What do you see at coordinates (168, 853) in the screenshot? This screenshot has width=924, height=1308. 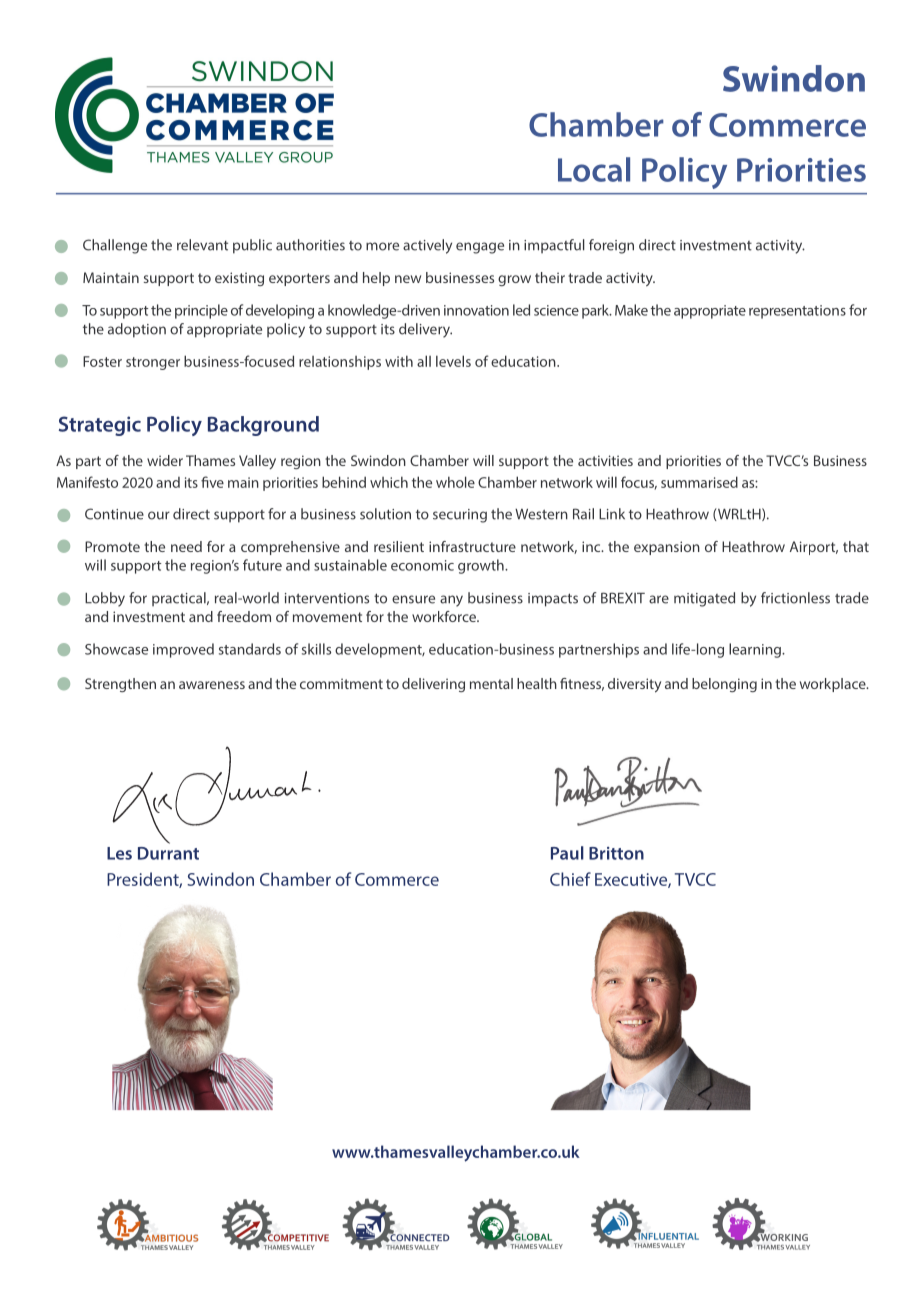 I see `Durrant` at bounding box center [168, 853].
